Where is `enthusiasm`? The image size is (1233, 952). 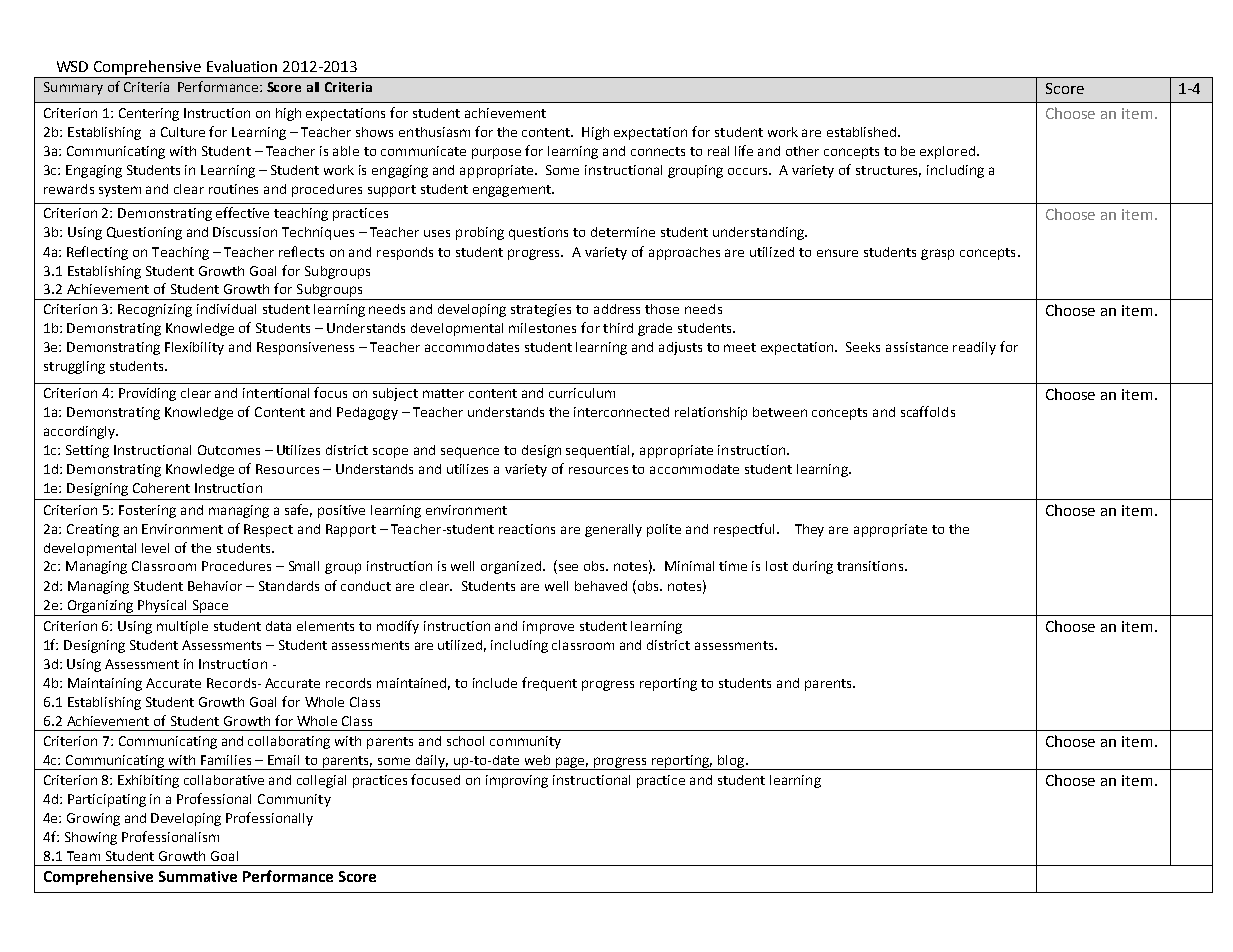 enthusiasm is located at coordinates (434, 132).
